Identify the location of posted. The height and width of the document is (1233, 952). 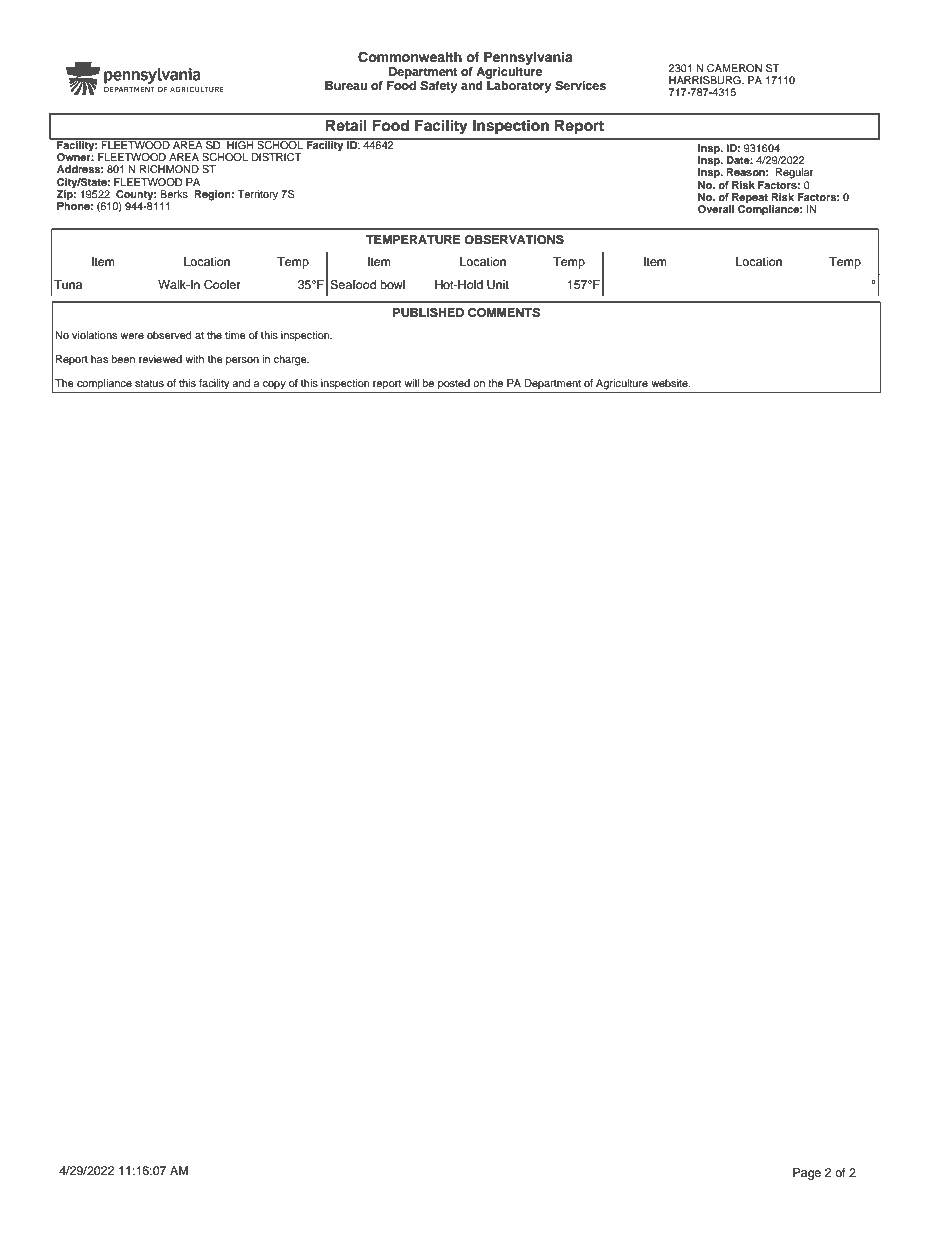
(454, 384).
